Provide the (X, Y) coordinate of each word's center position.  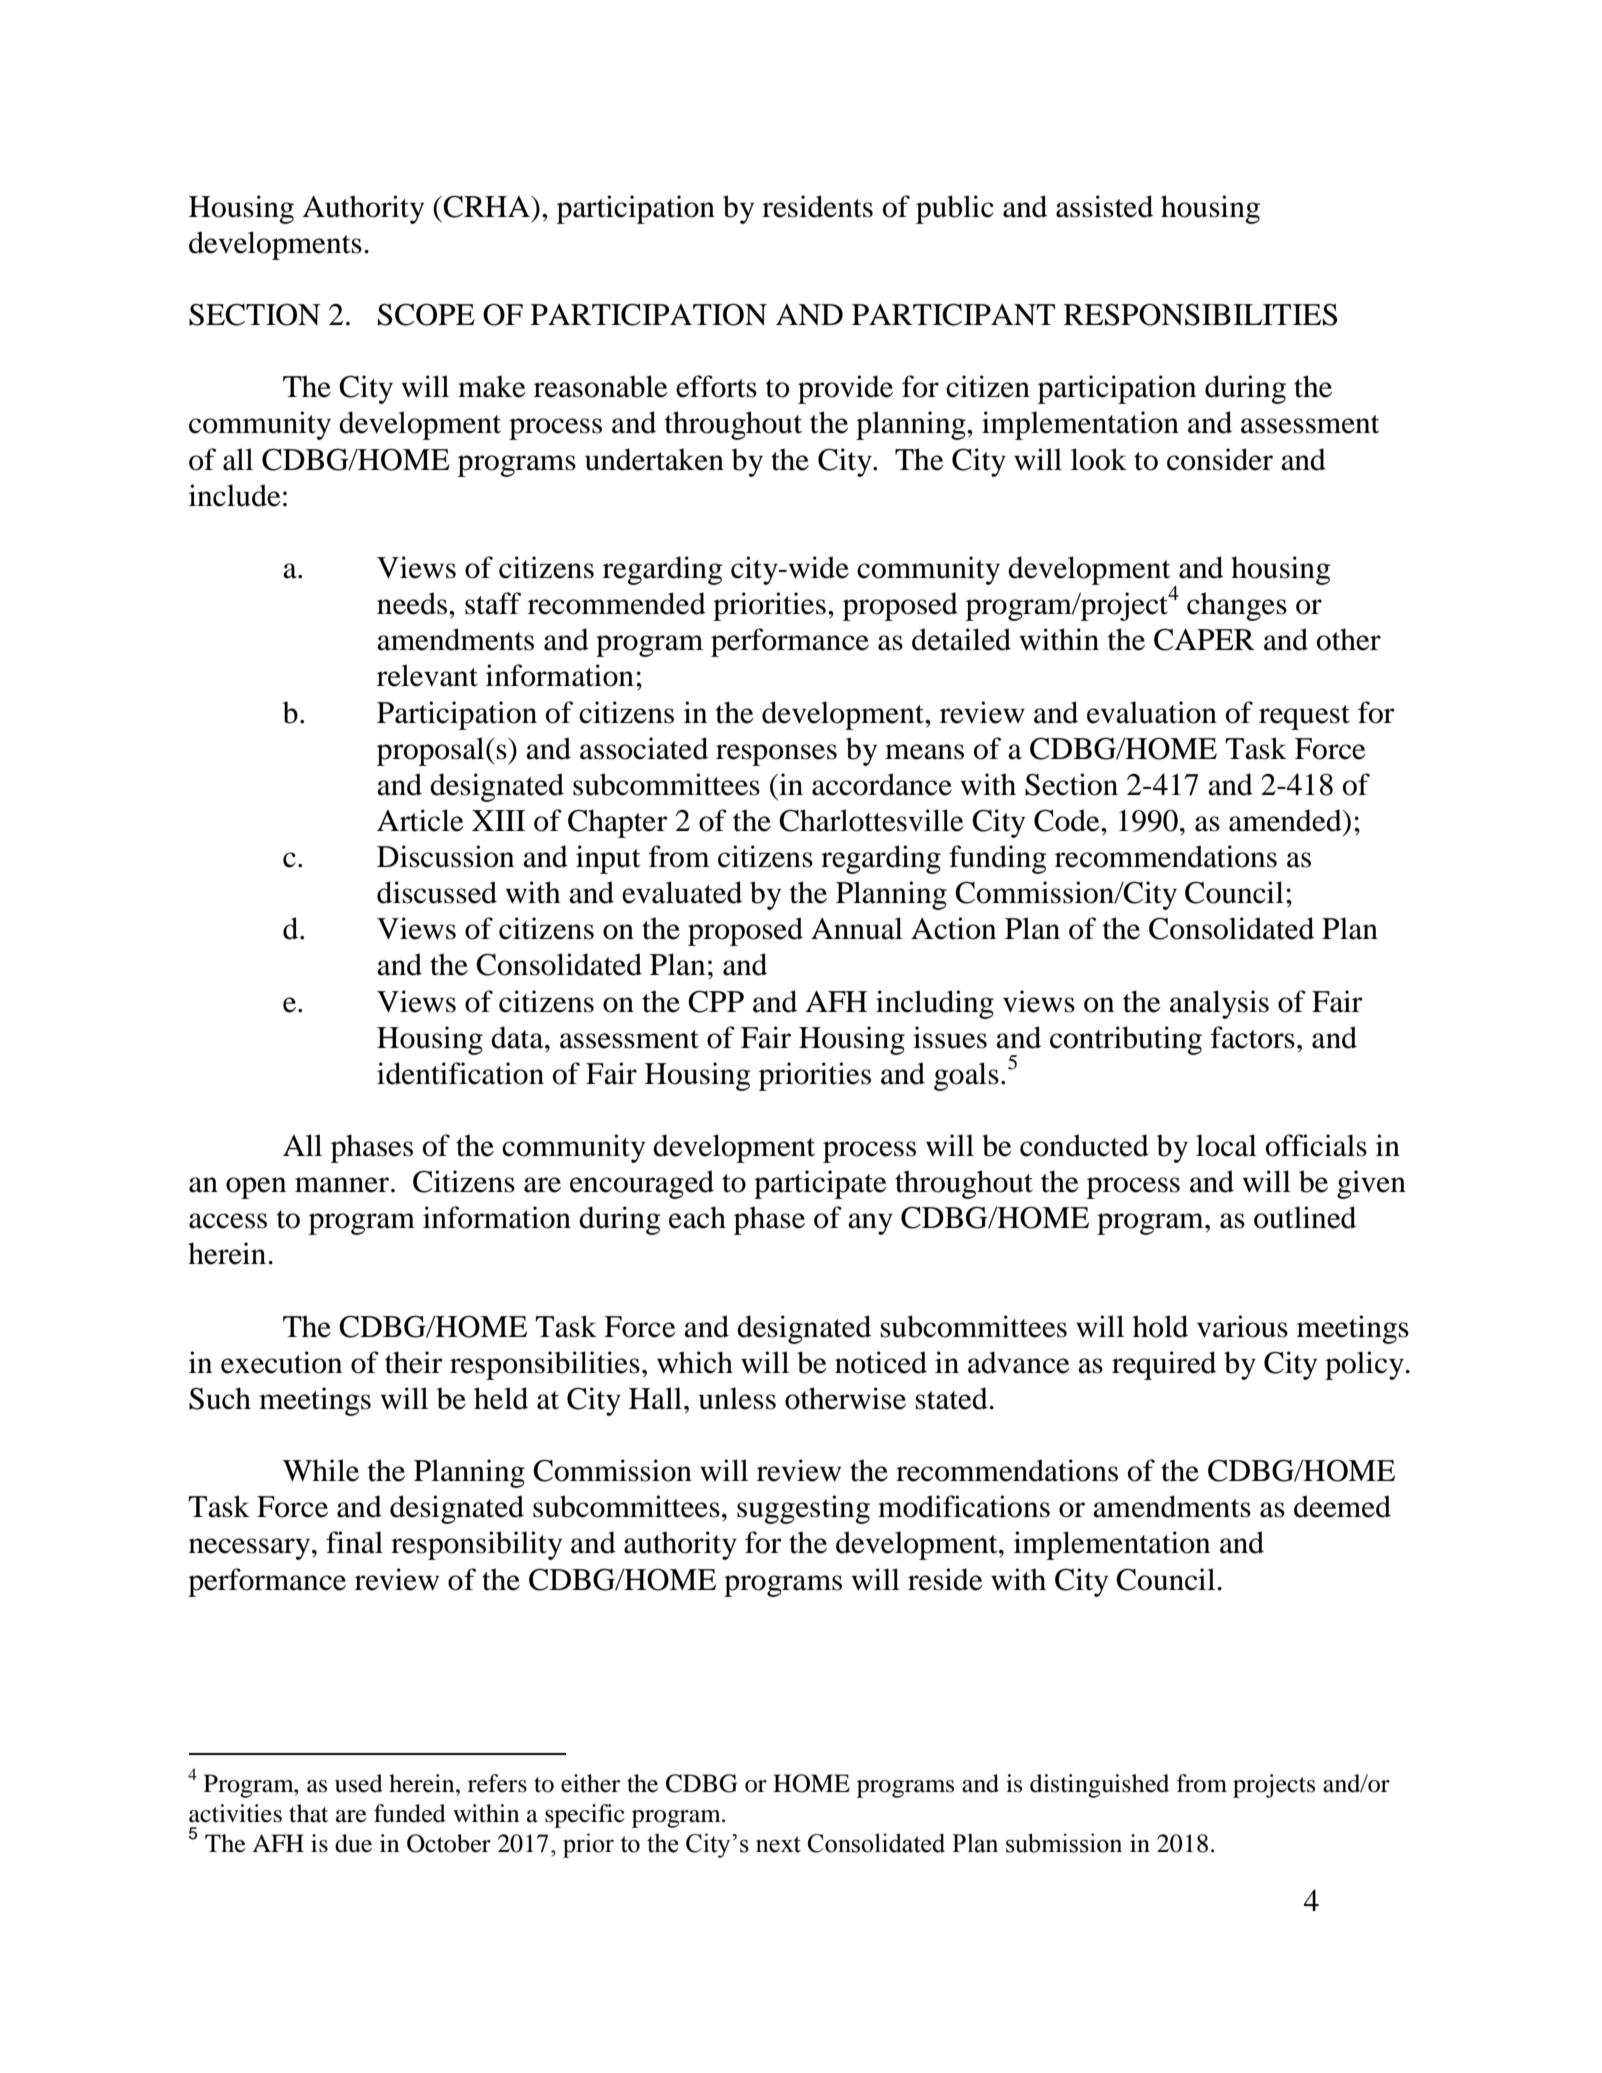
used (359, 1783)
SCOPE (426, 314)
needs (412, 603)
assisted (1104, 206)
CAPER (1204, 639)
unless (737, 1398)
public (955, 209)
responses (776, 755)
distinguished (1099, 1786)
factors (1253, 1037)
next (778, 1844)
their (414, 1362)
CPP (716, 1001)
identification (460, 1073)
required (1164, 1365)
